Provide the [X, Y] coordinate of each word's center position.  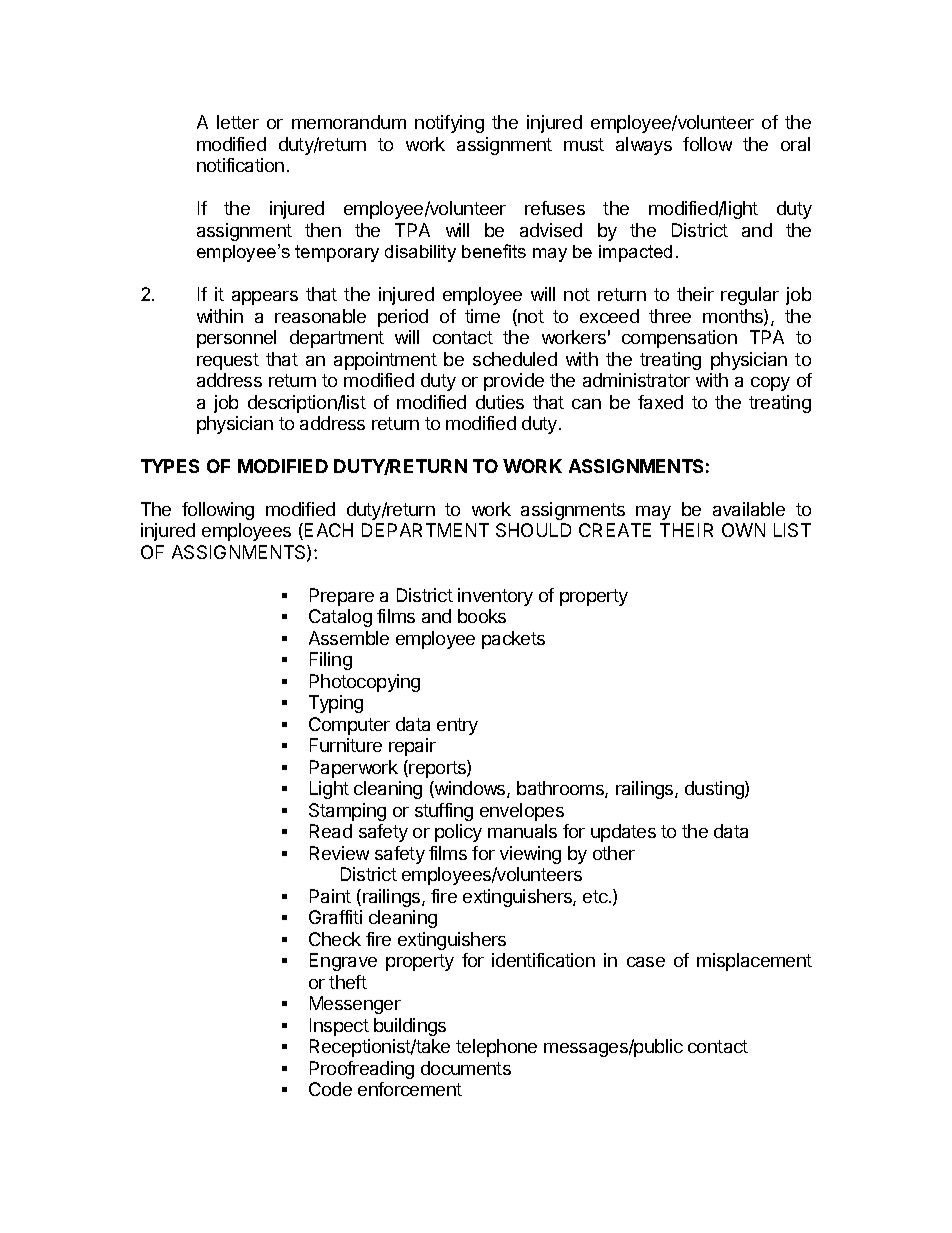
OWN [743, 530]
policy [458, 833]
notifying [449, 124]
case [646, 962]
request [228, 361]
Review [339, 853]
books [482, 616]
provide [514, 382]
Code [330, 1089]
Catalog [340, 618]
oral [795, 144]
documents [466, 1068]
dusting [715, 790]
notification [240, 165]
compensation [679, 339]
